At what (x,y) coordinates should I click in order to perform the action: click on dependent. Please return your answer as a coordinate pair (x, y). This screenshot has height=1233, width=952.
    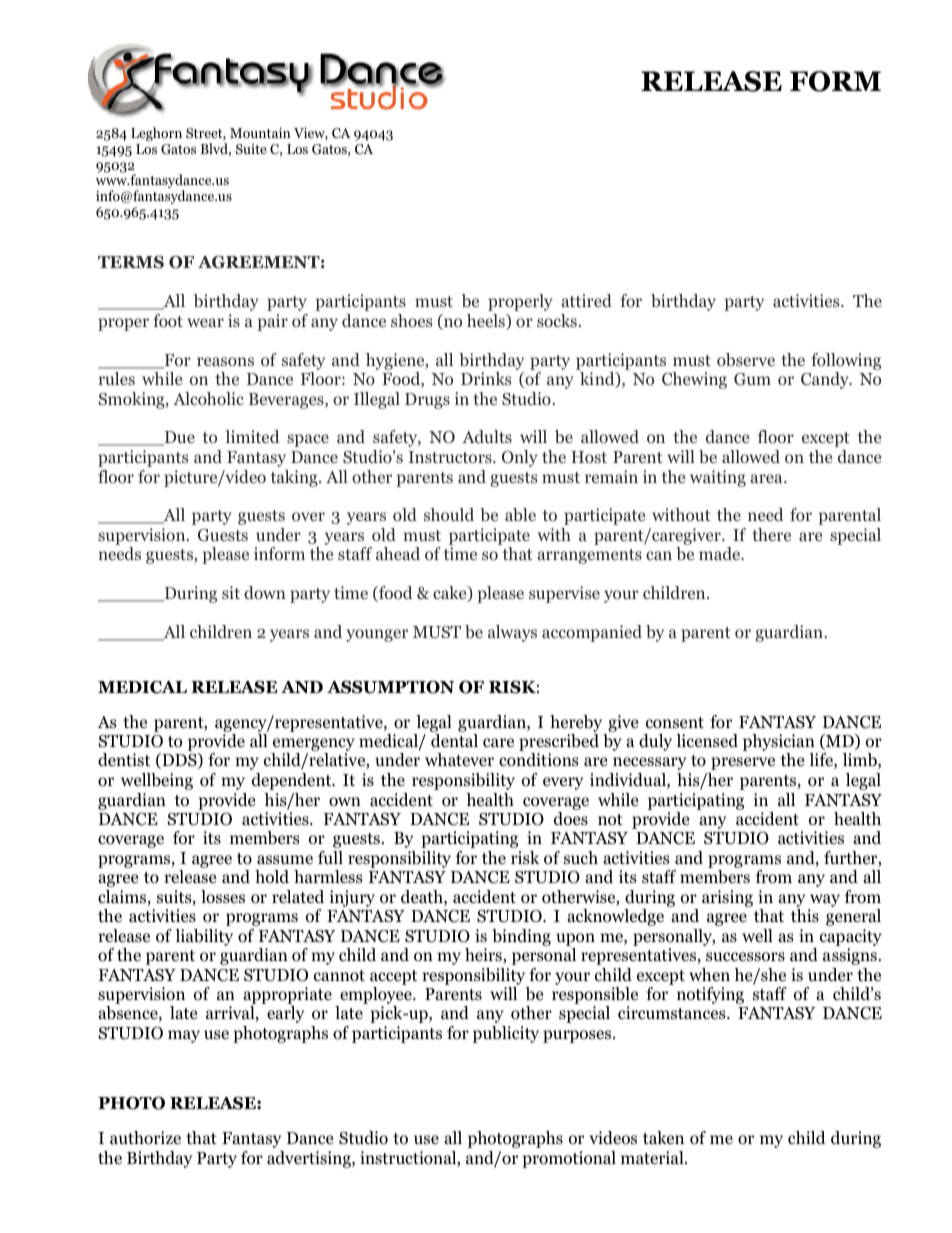
    Looking at the image, I should click on (293, 781).
